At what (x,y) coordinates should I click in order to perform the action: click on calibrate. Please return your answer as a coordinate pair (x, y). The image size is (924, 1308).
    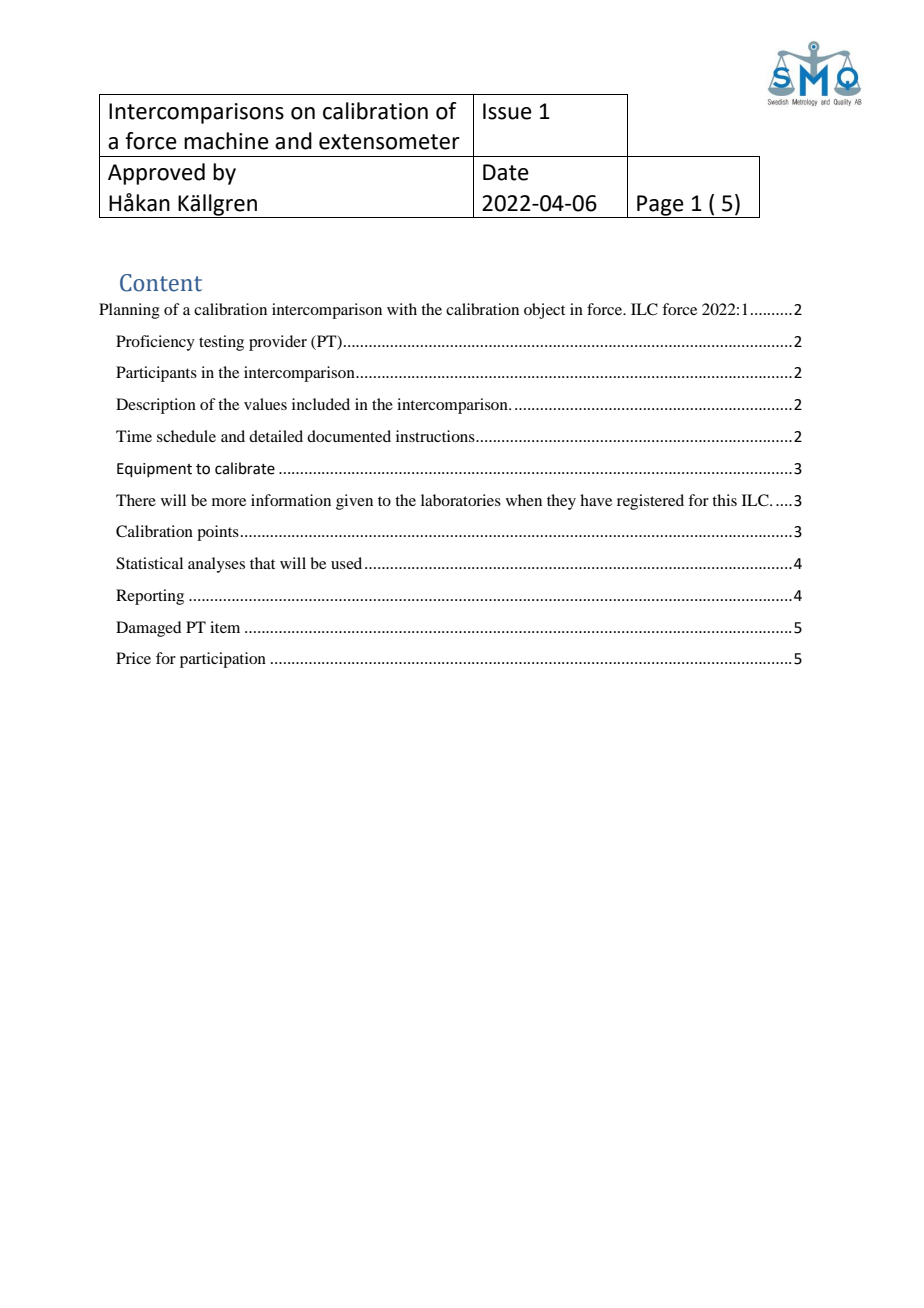
    Looking at the image, I should click on (245, 468).
